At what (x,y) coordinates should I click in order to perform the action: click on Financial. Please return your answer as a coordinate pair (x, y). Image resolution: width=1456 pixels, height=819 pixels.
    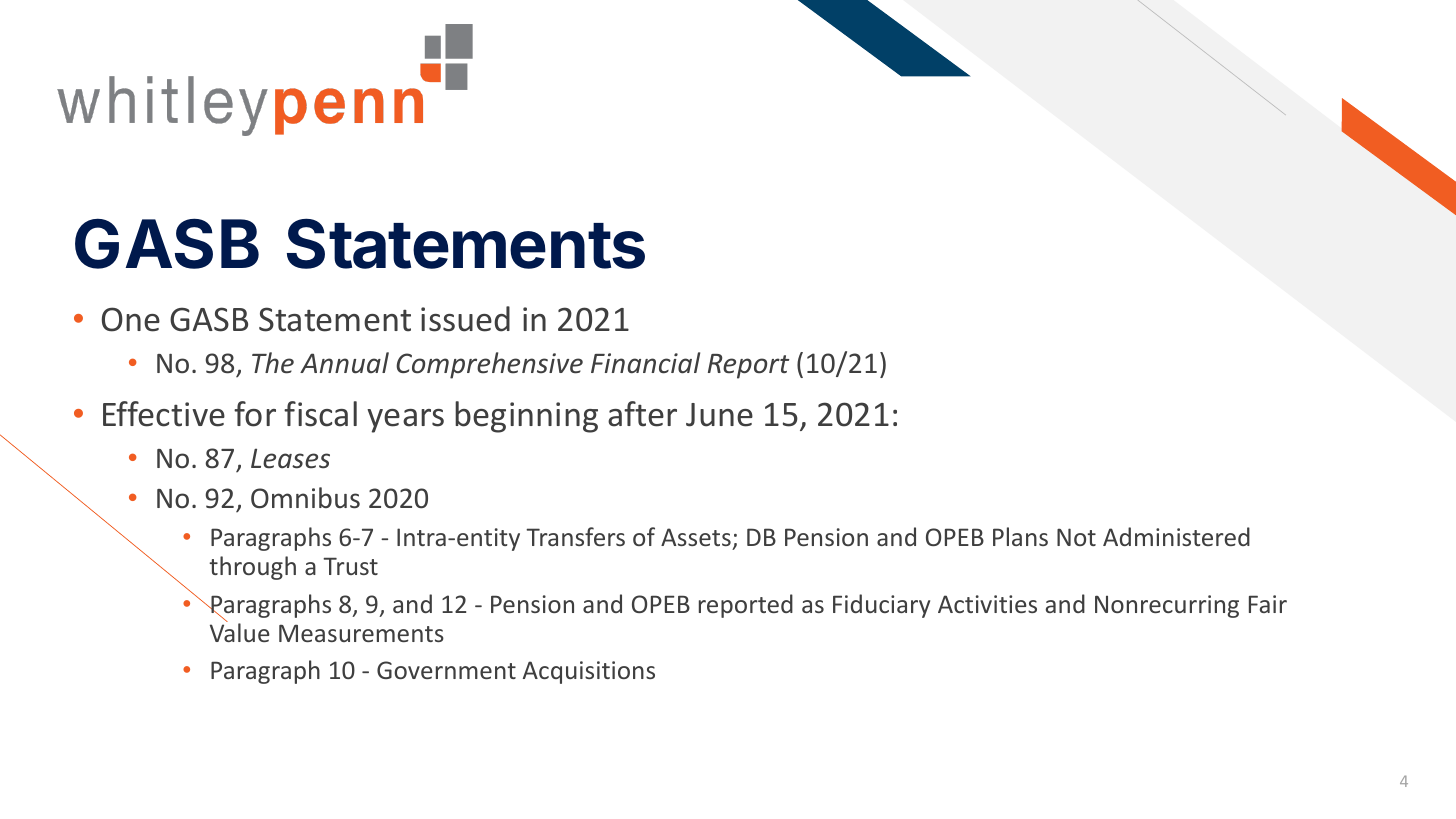
    Looking at the image, I should click on (645, 363).
